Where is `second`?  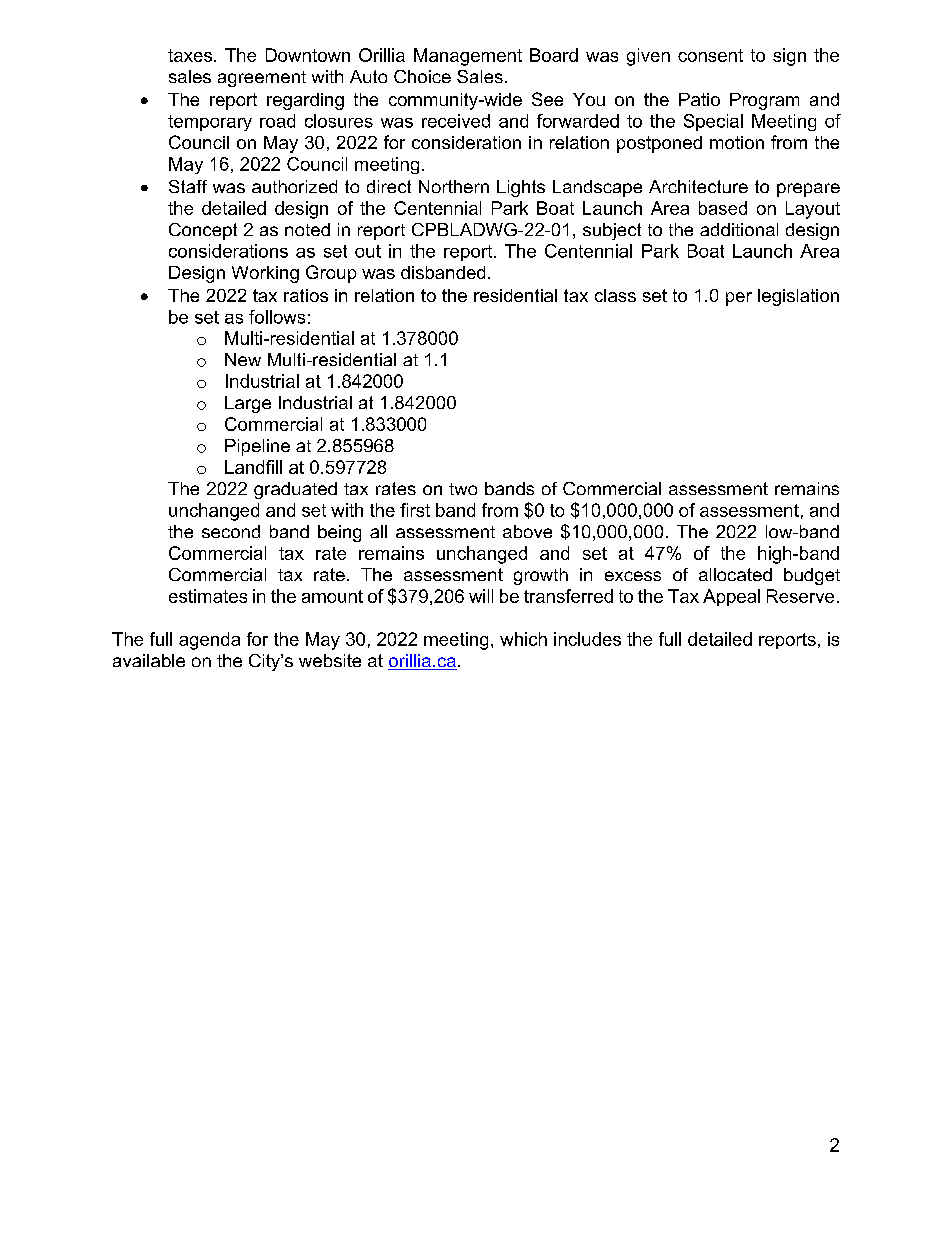 second is located at coordinates (231, 531).
